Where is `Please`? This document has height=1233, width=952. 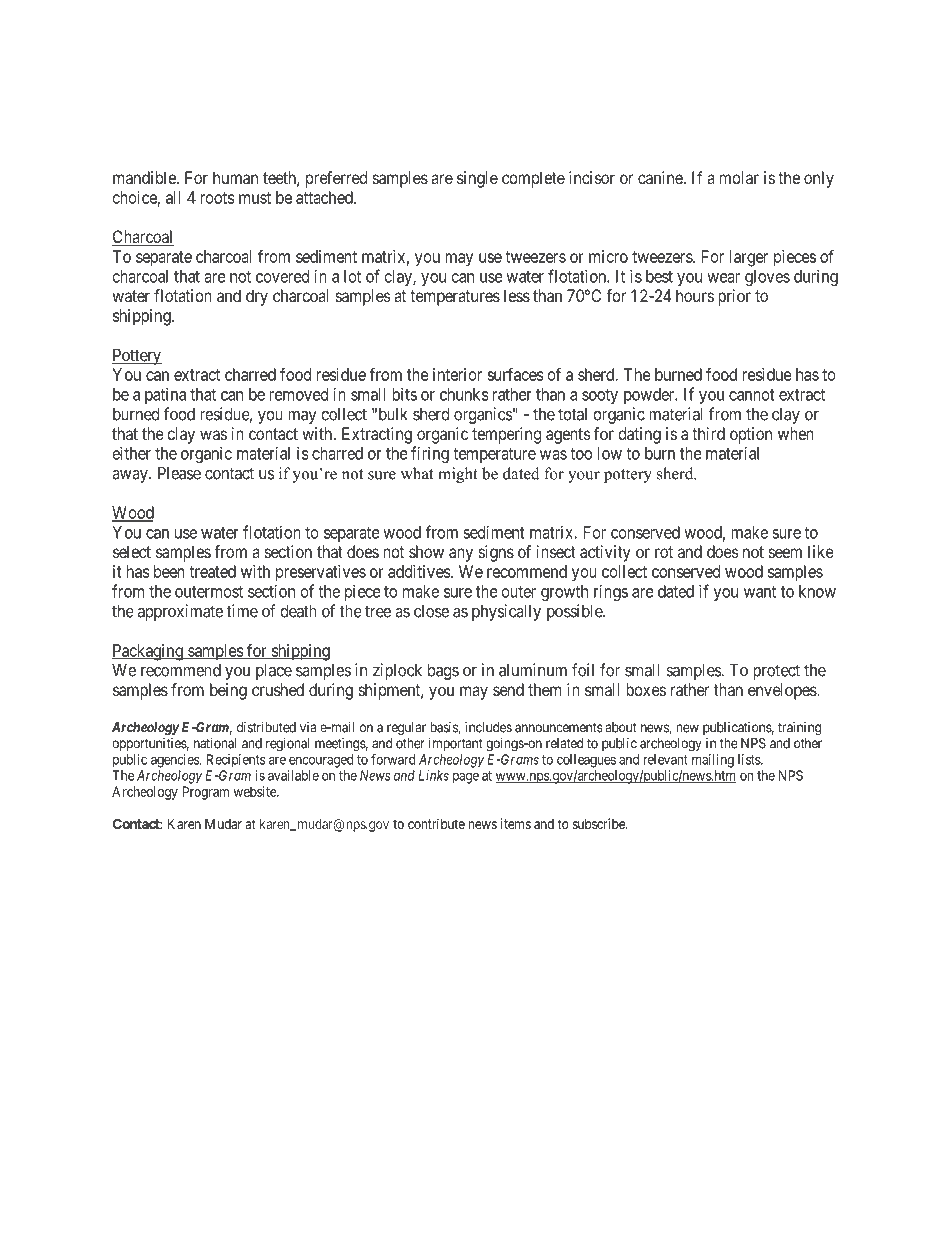 Please is located at coordinates (179, 473).
